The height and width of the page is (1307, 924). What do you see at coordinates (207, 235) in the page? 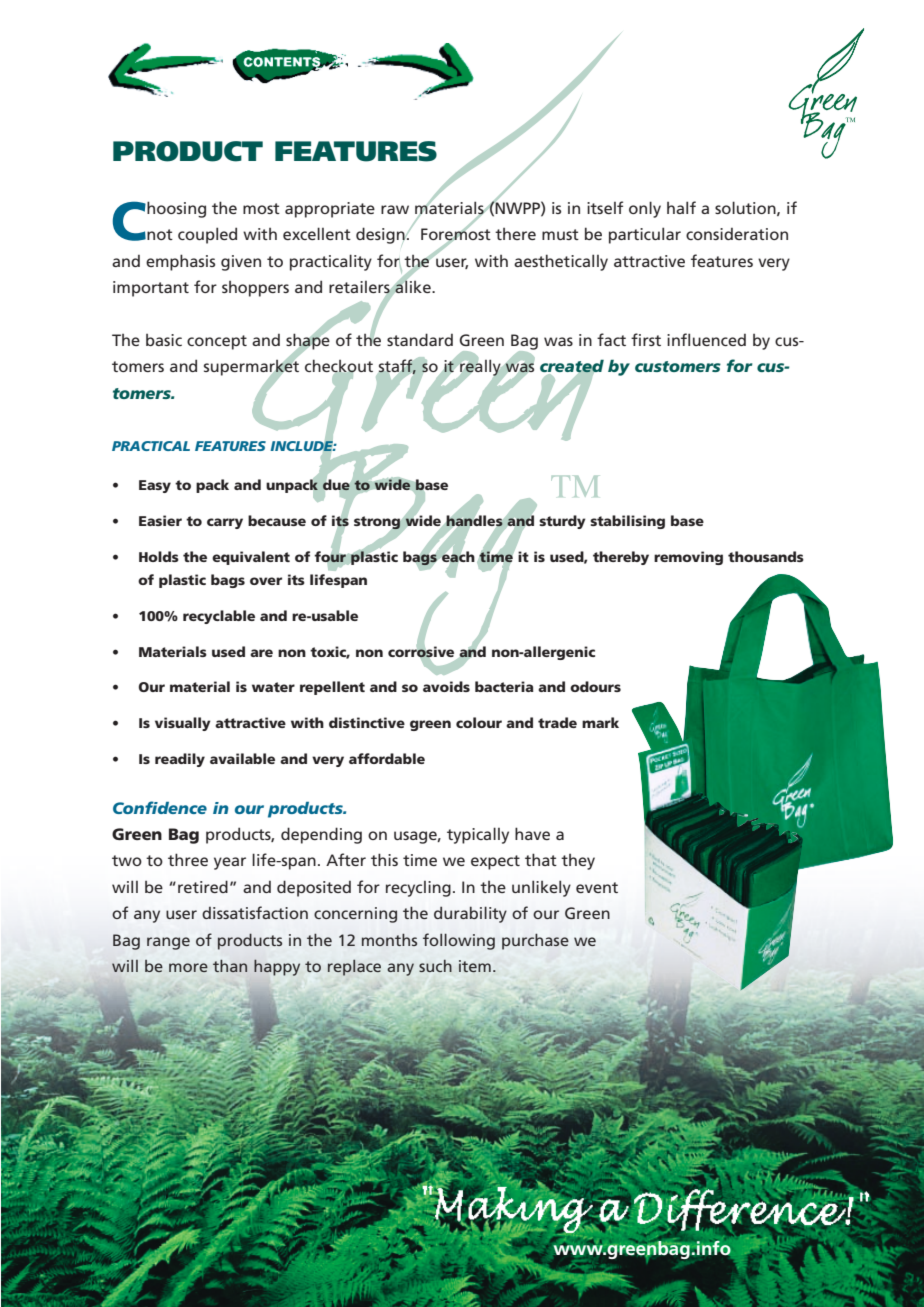
I see `coupled` at bounding box center [207, 235].
